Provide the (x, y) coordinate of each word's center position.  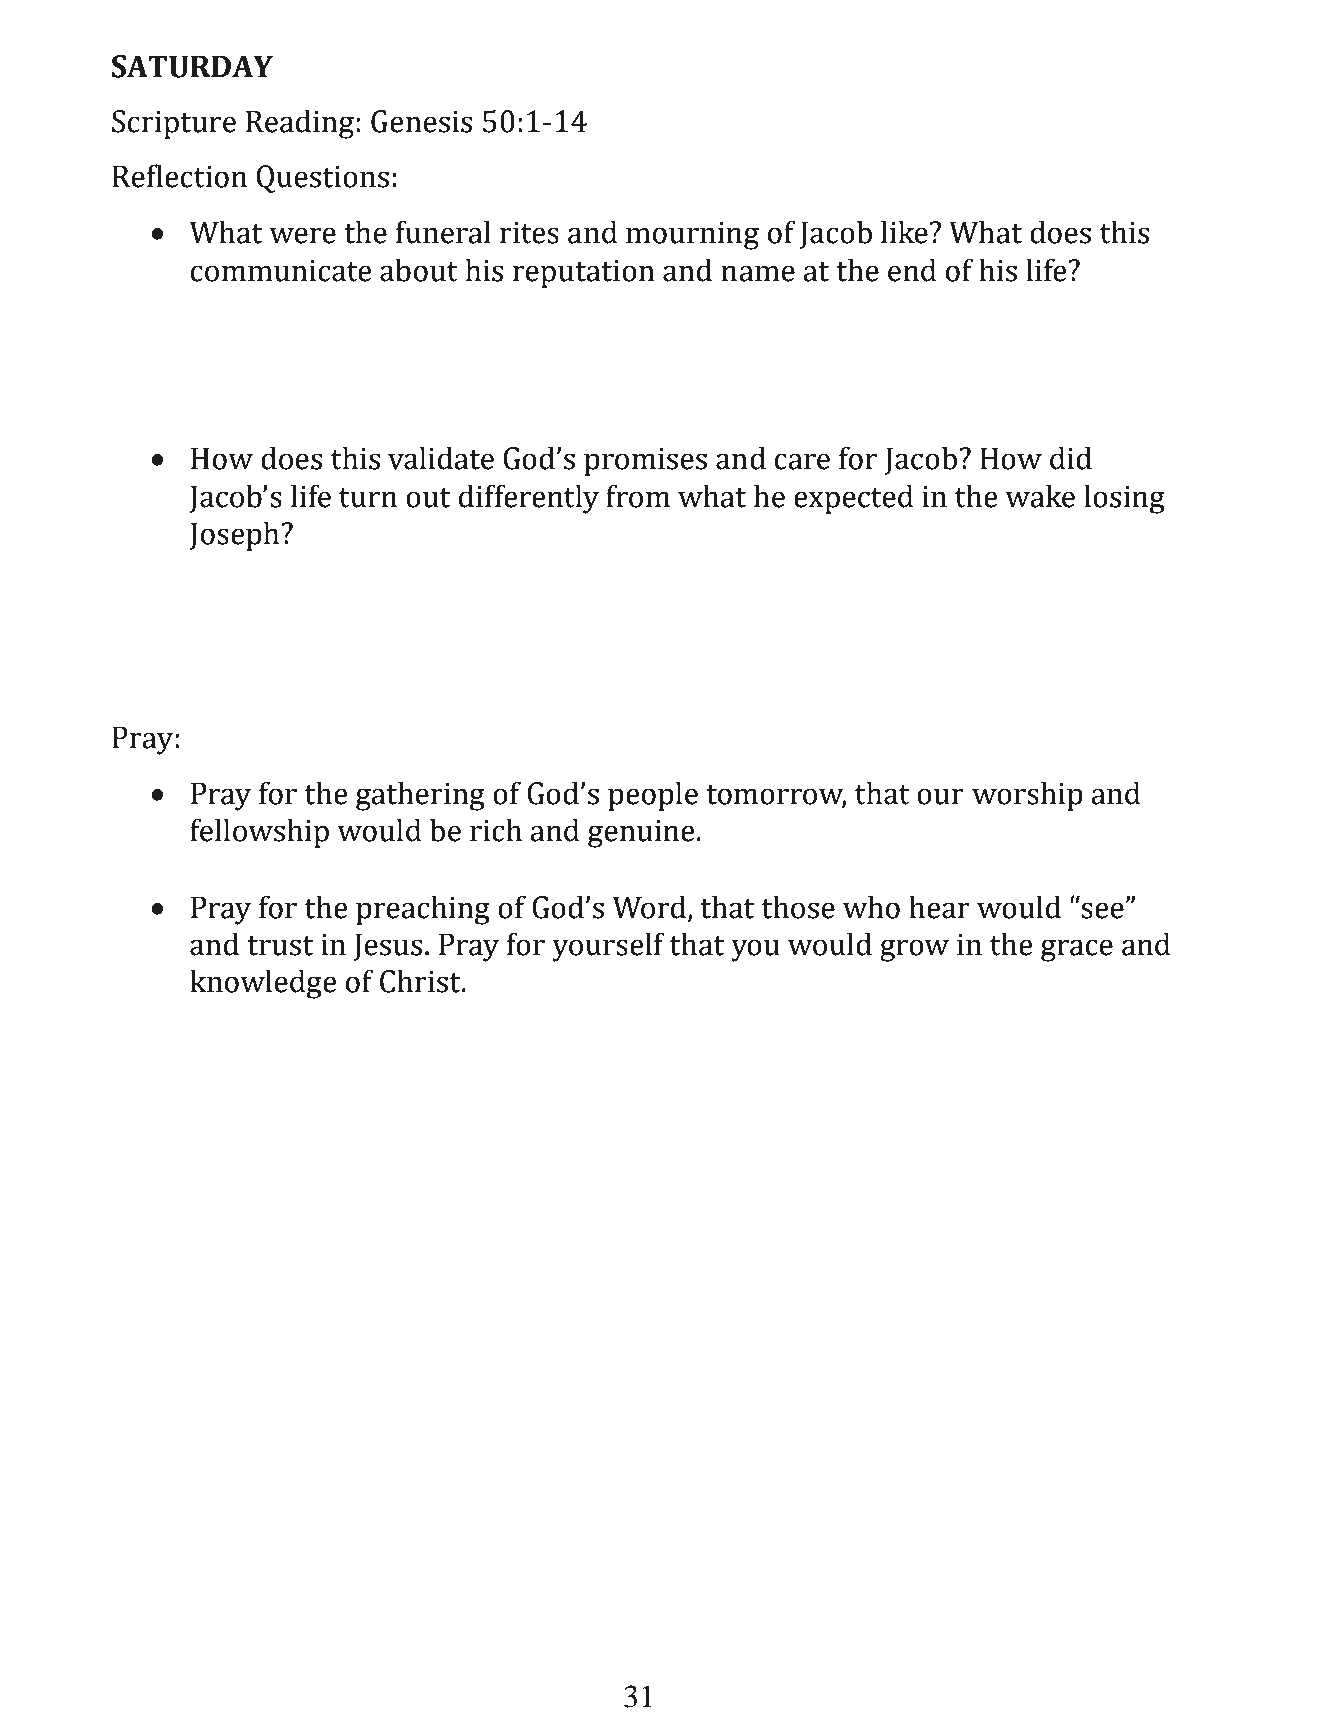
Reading (299, 124)
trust (280, 946)
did (1071, 458)
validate (441, 458)
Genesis (421, 121)
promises (645, 462)
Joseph (236, 536)
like (904, 232)
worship (1027, 796)
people (653, 796)
